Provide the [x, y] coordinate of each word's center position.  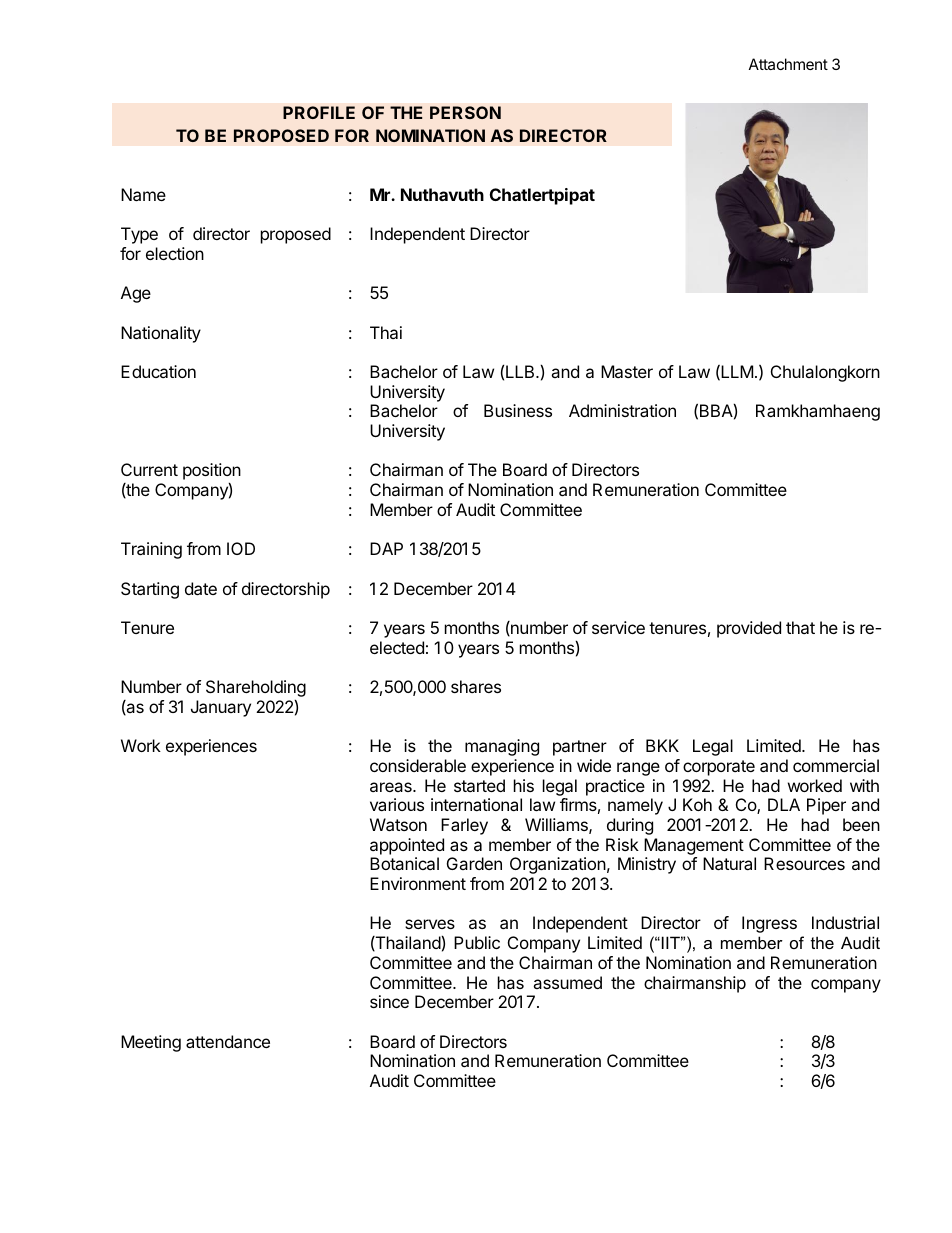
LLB [521, 371]
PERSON [465, 112]
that [800, 627]
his [524, 785]
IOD [241, 548]
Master [627, 371]
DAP [386, 548]
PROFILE [319, 112]
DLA [784, 804]
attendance [228, 1041]
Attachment [788, 64]
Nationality [161, 334]
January [221, 708]
